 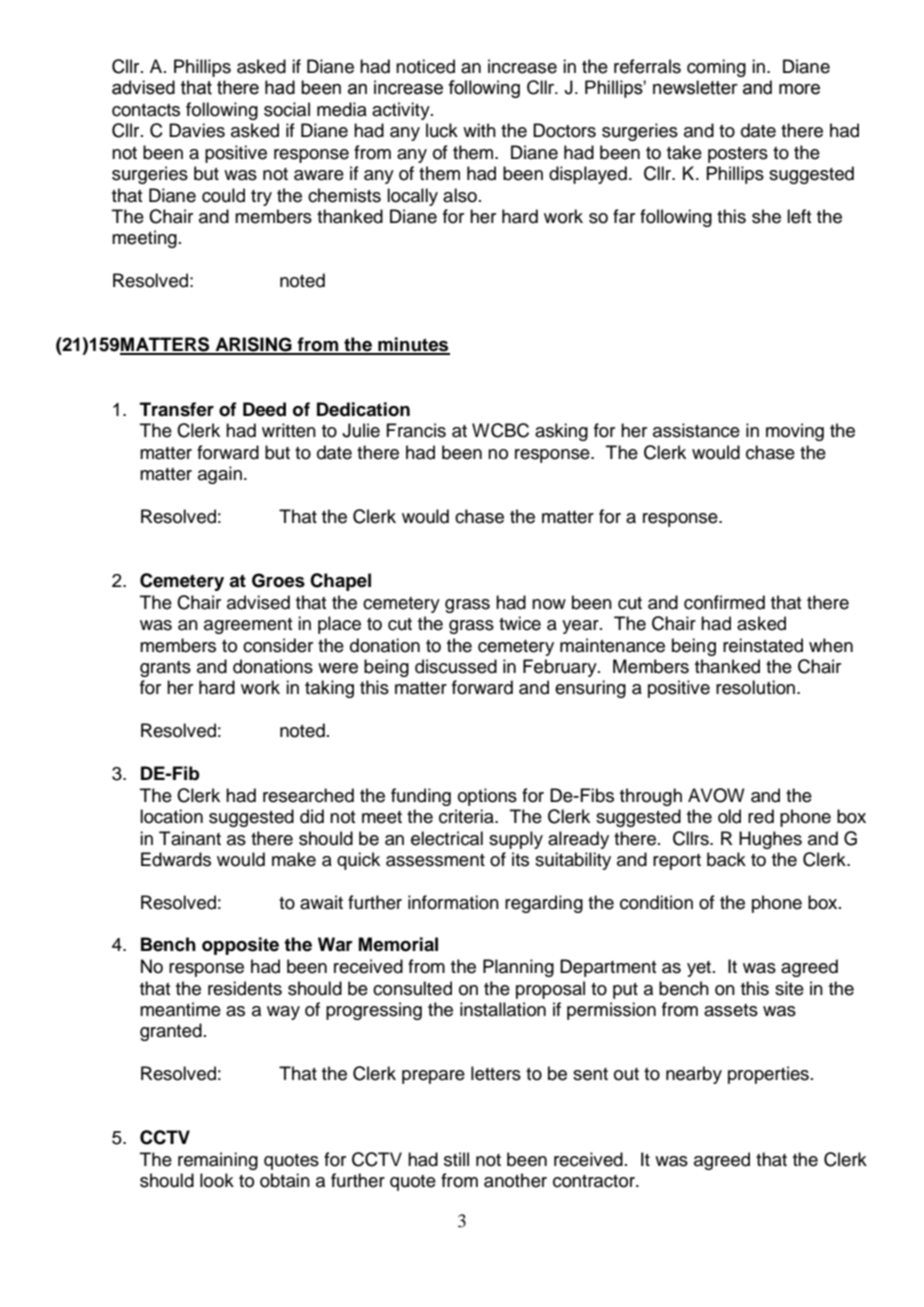 I want to click on moving, so click(x=795, y=432).
